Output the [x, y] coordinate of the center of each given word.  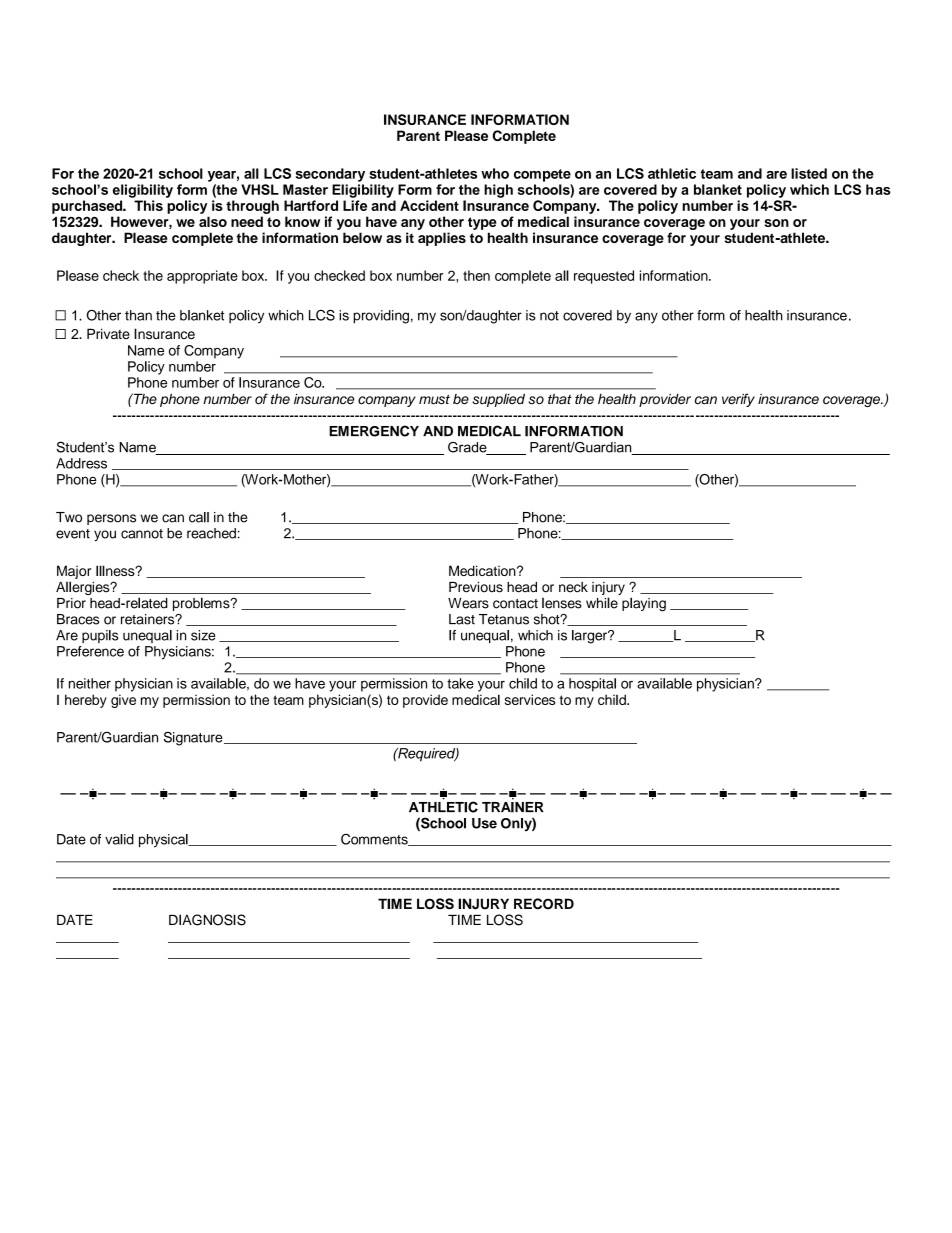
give [123, 701]
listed [809, 173]
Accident [429, 205]
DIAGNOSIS [207, 920]
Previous [476, 587]
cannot [142, 534]
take [460, 683]
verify [738, 400]
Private [108, 334]
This [148, 205]
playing [644, 604]
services [530, 699]
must [434, 400]
